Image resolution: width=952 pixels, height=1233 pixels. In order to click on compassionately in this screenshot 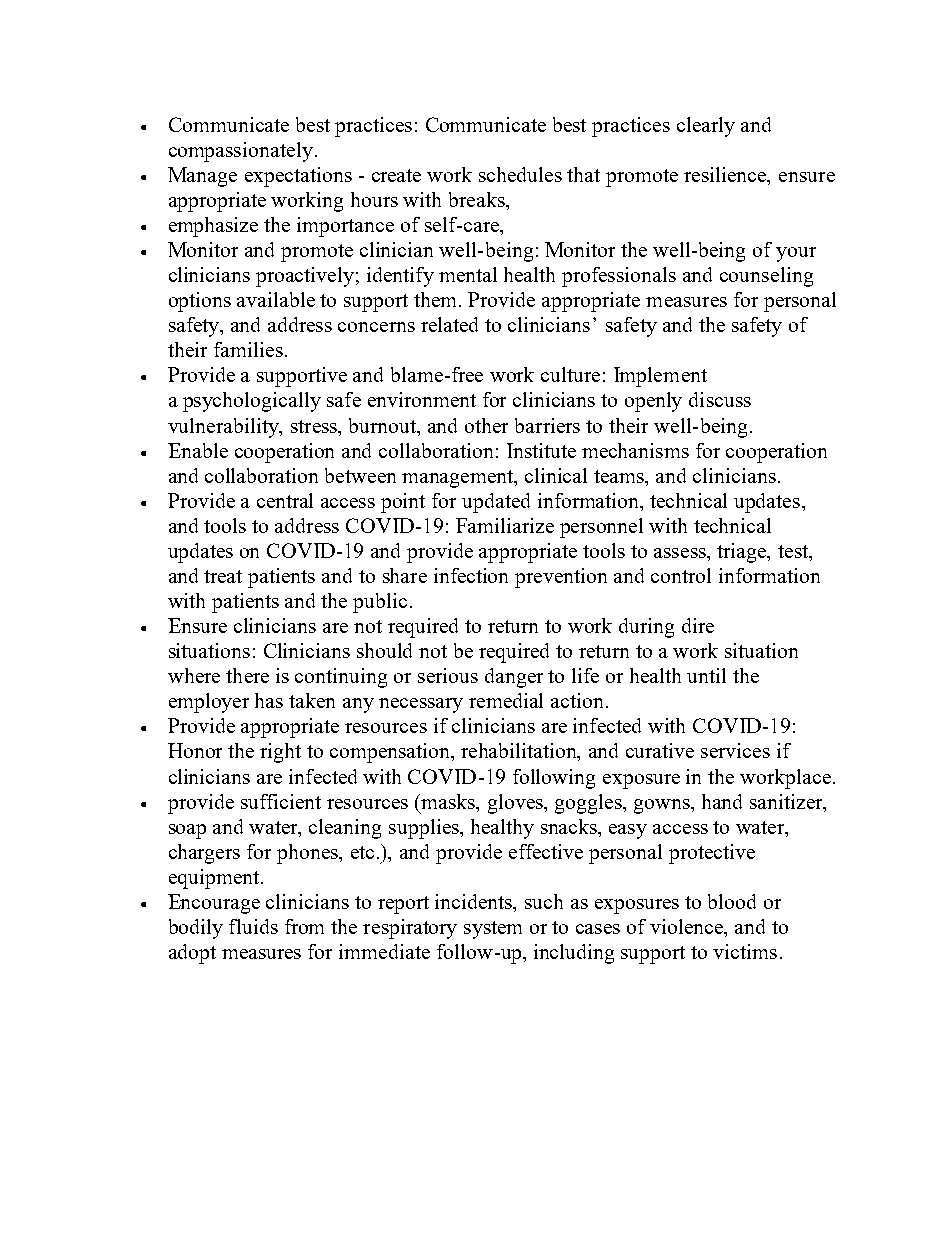, I will do `click(242, 152)`.
